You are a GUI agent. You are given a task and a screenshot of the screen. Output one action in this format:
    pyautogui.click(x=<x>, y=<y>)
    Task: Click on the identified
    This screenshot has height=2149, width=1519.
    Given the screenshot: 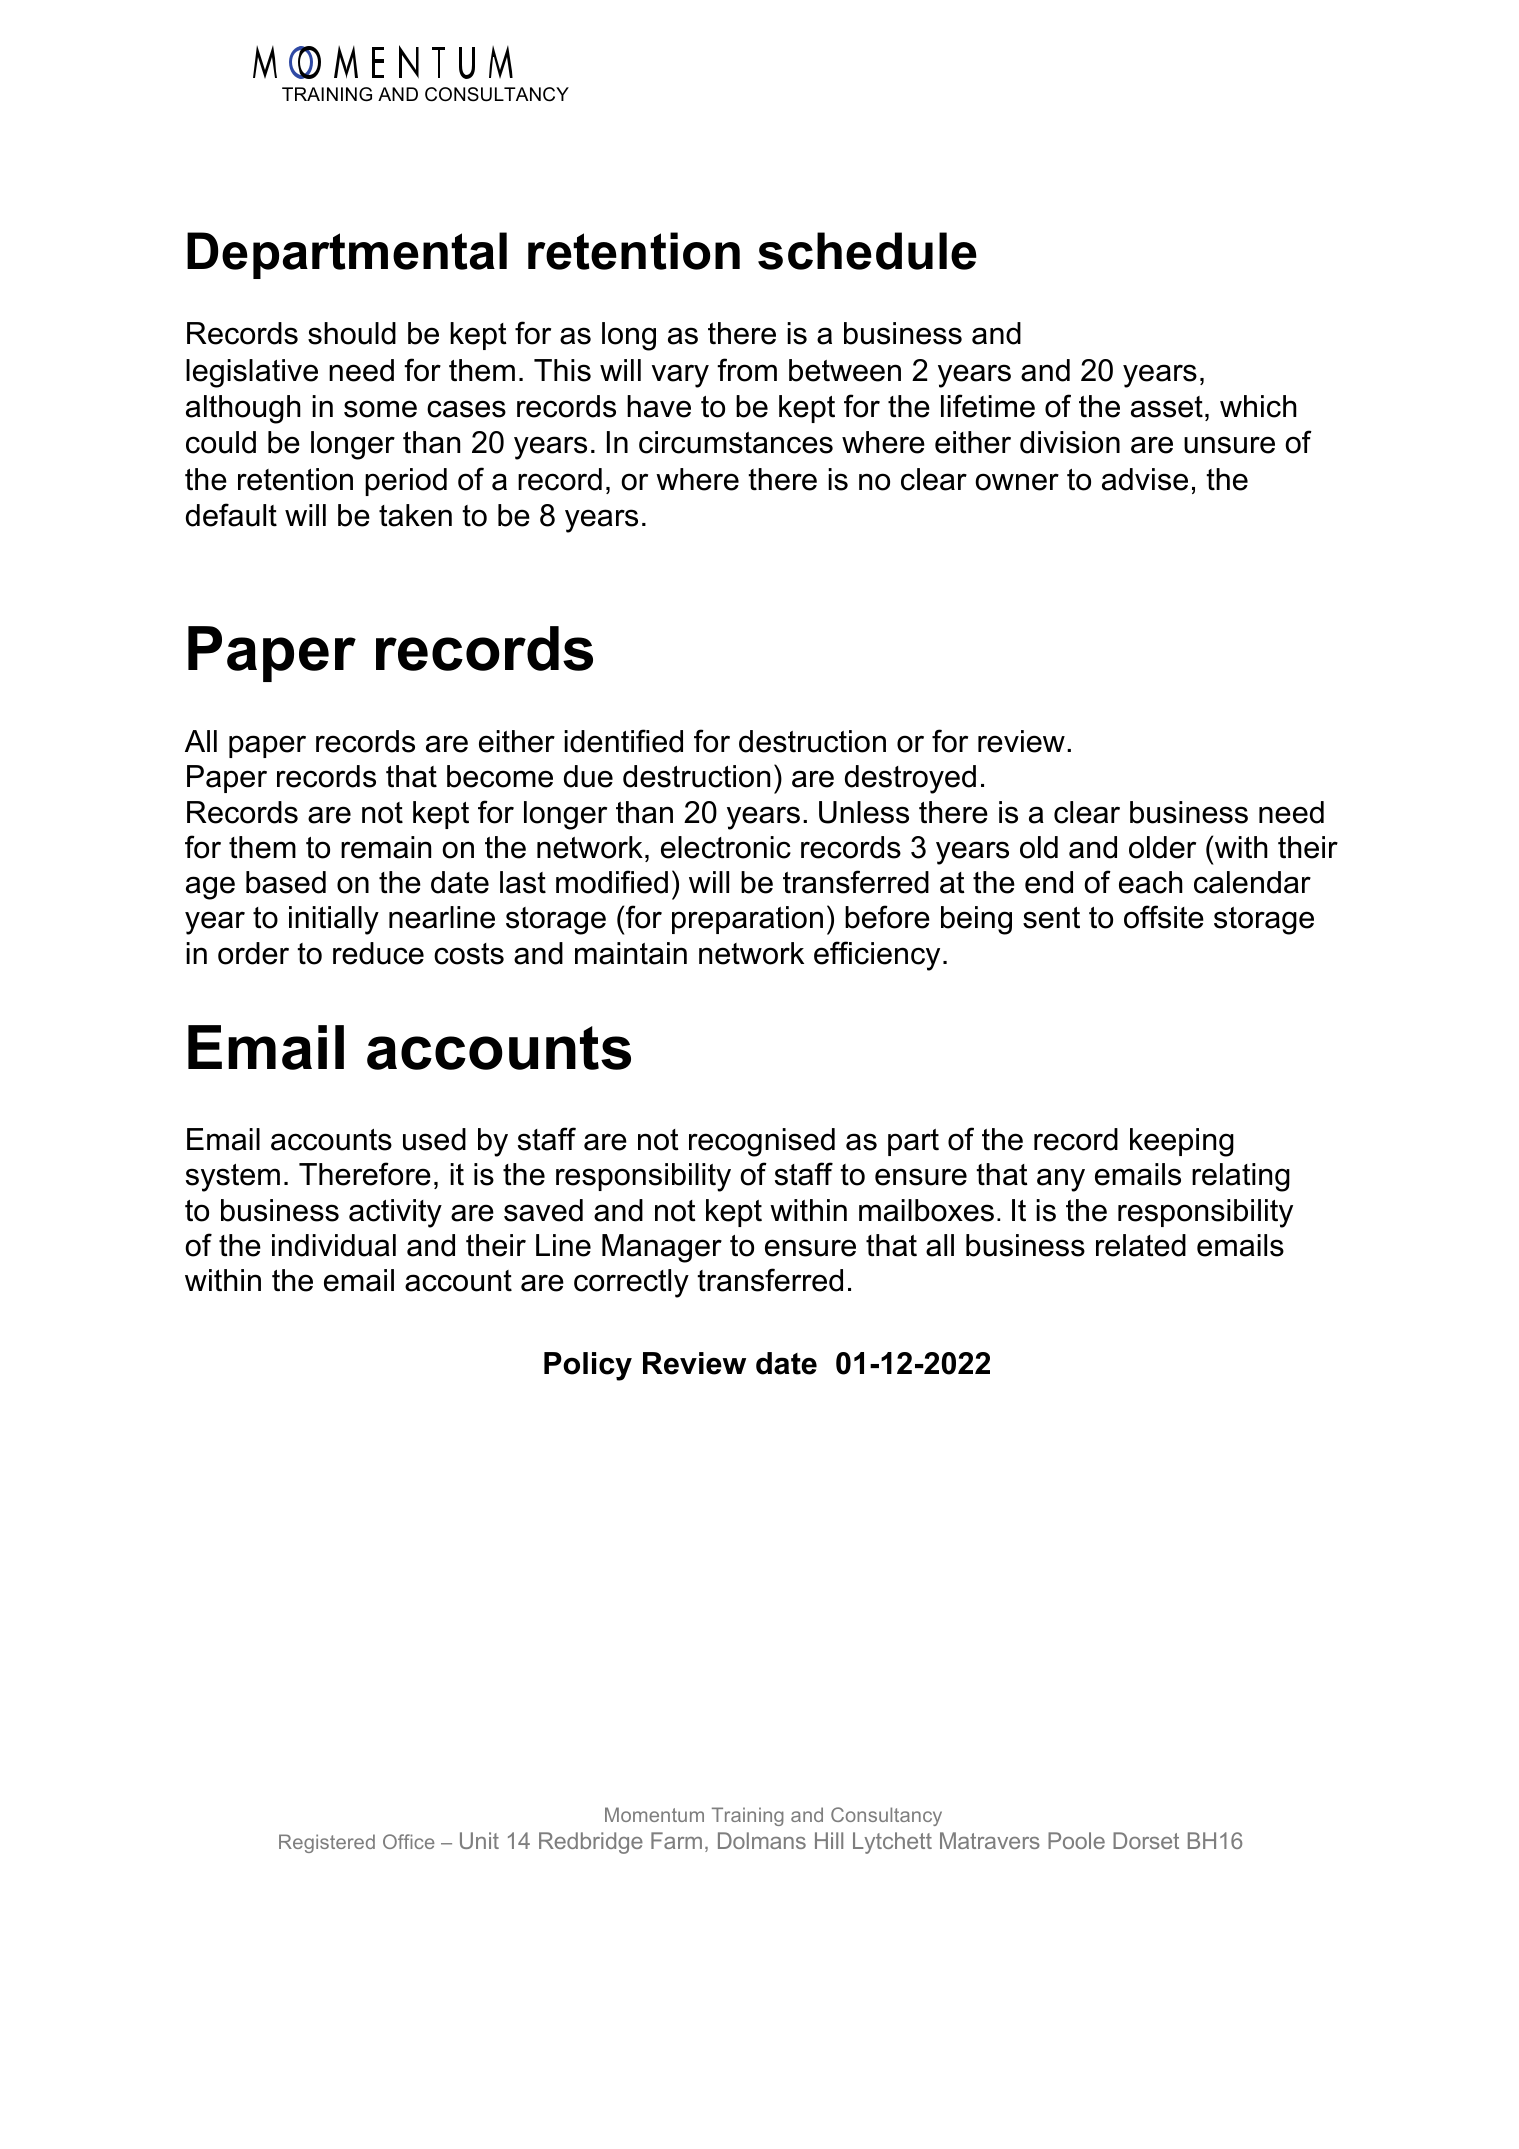 What is the action you would take?
    pyautogui.click(x=623, y=741)
